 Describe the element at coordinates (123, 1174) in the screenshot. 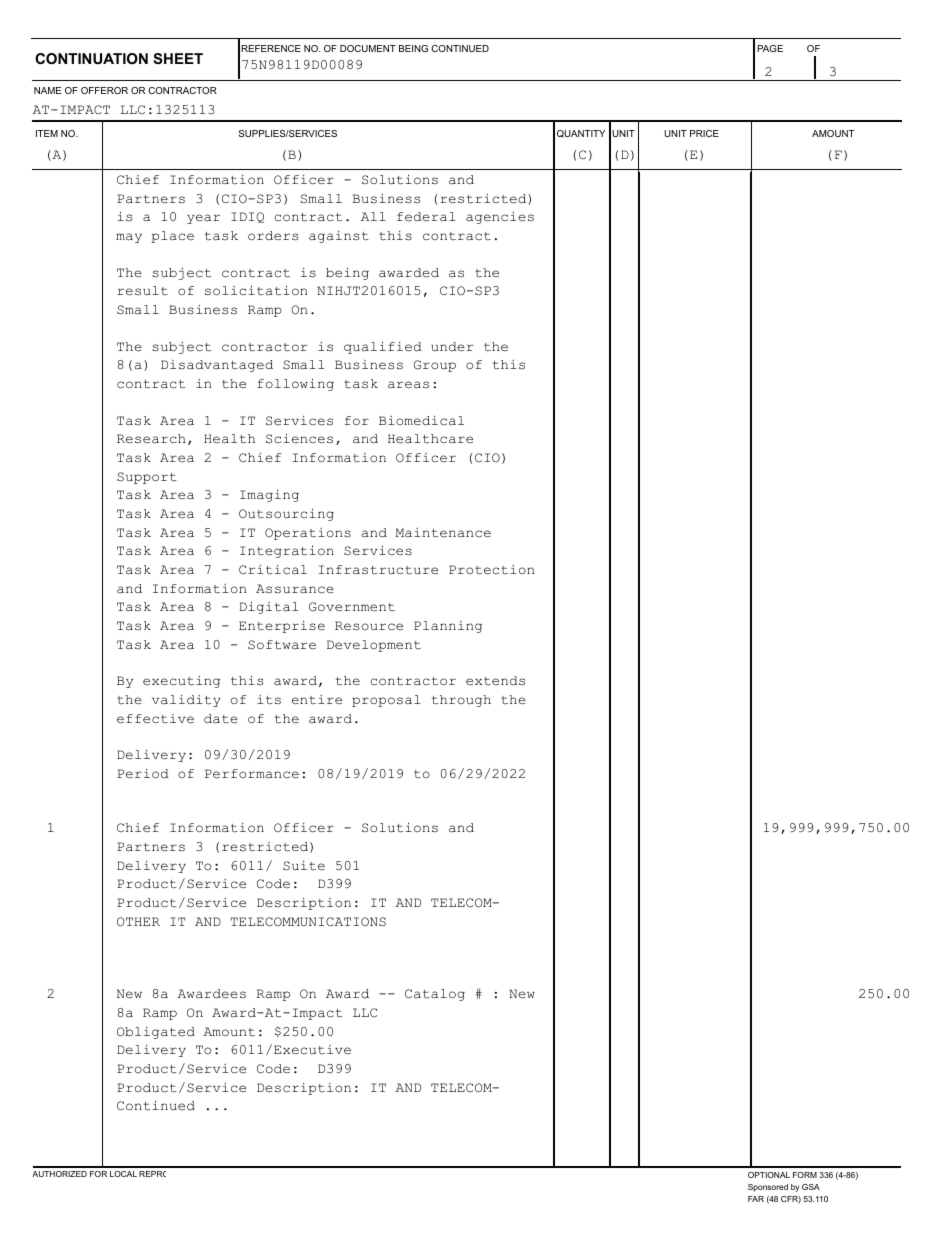

I see `LOCAL` at that location.
